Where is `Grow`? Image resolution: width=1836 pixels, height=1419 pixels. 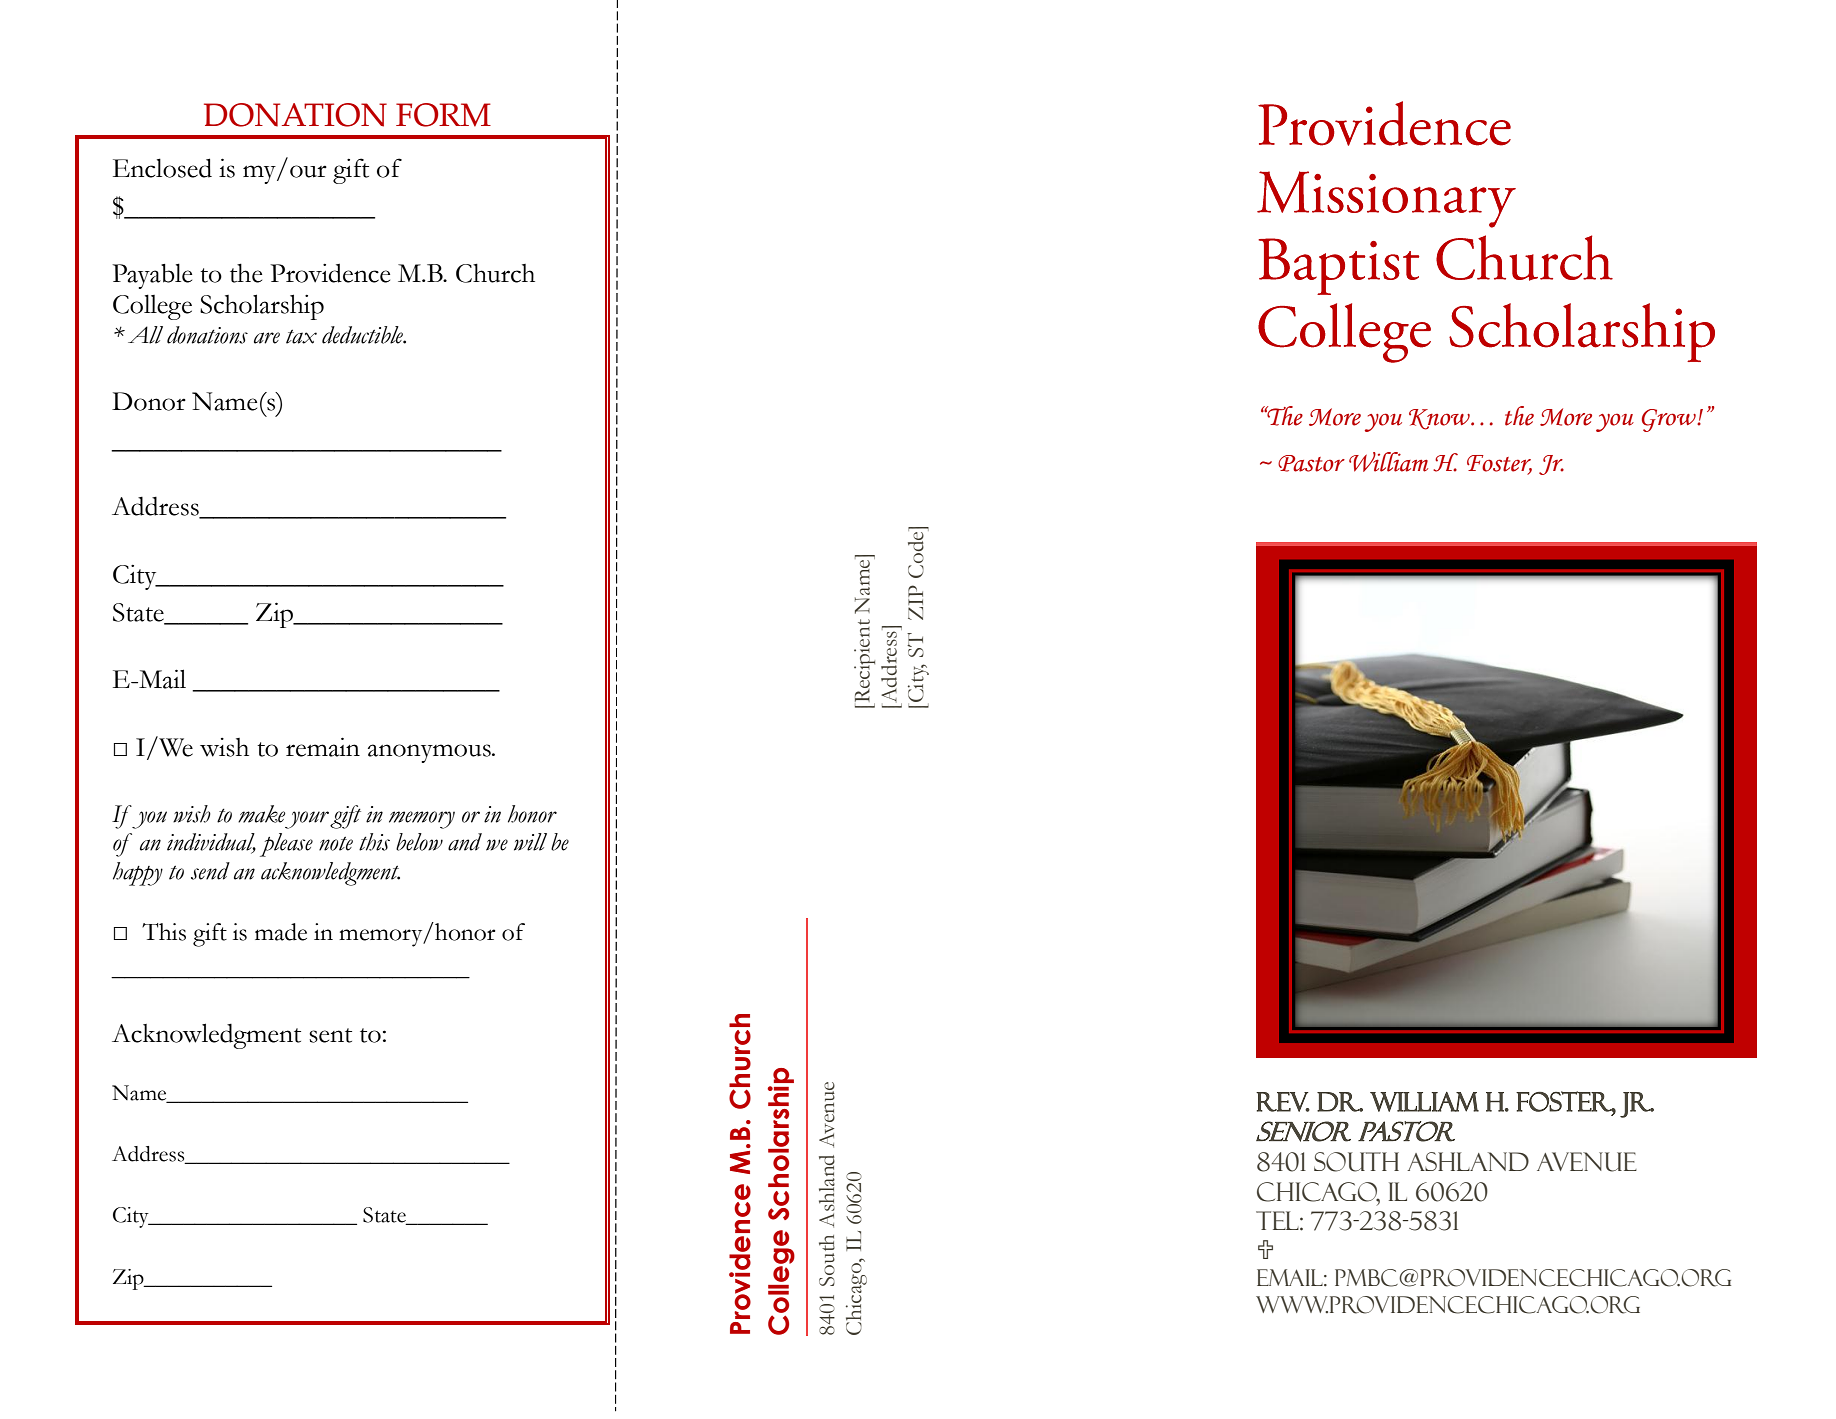 Grow is located at coordinates (1670, 420).
